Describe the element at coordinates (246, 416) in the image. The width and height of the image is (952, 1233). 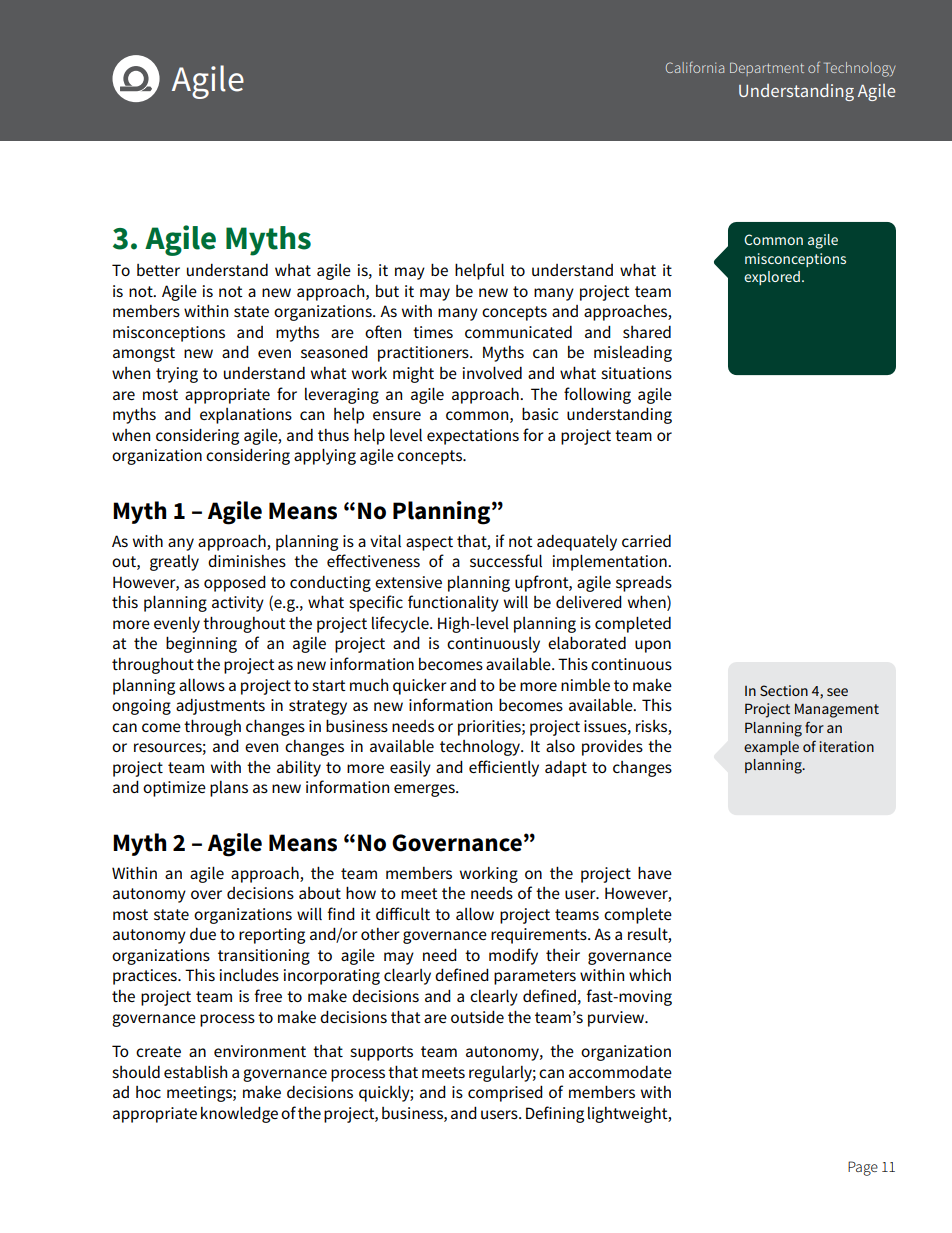
I see `explanations` at that location.
